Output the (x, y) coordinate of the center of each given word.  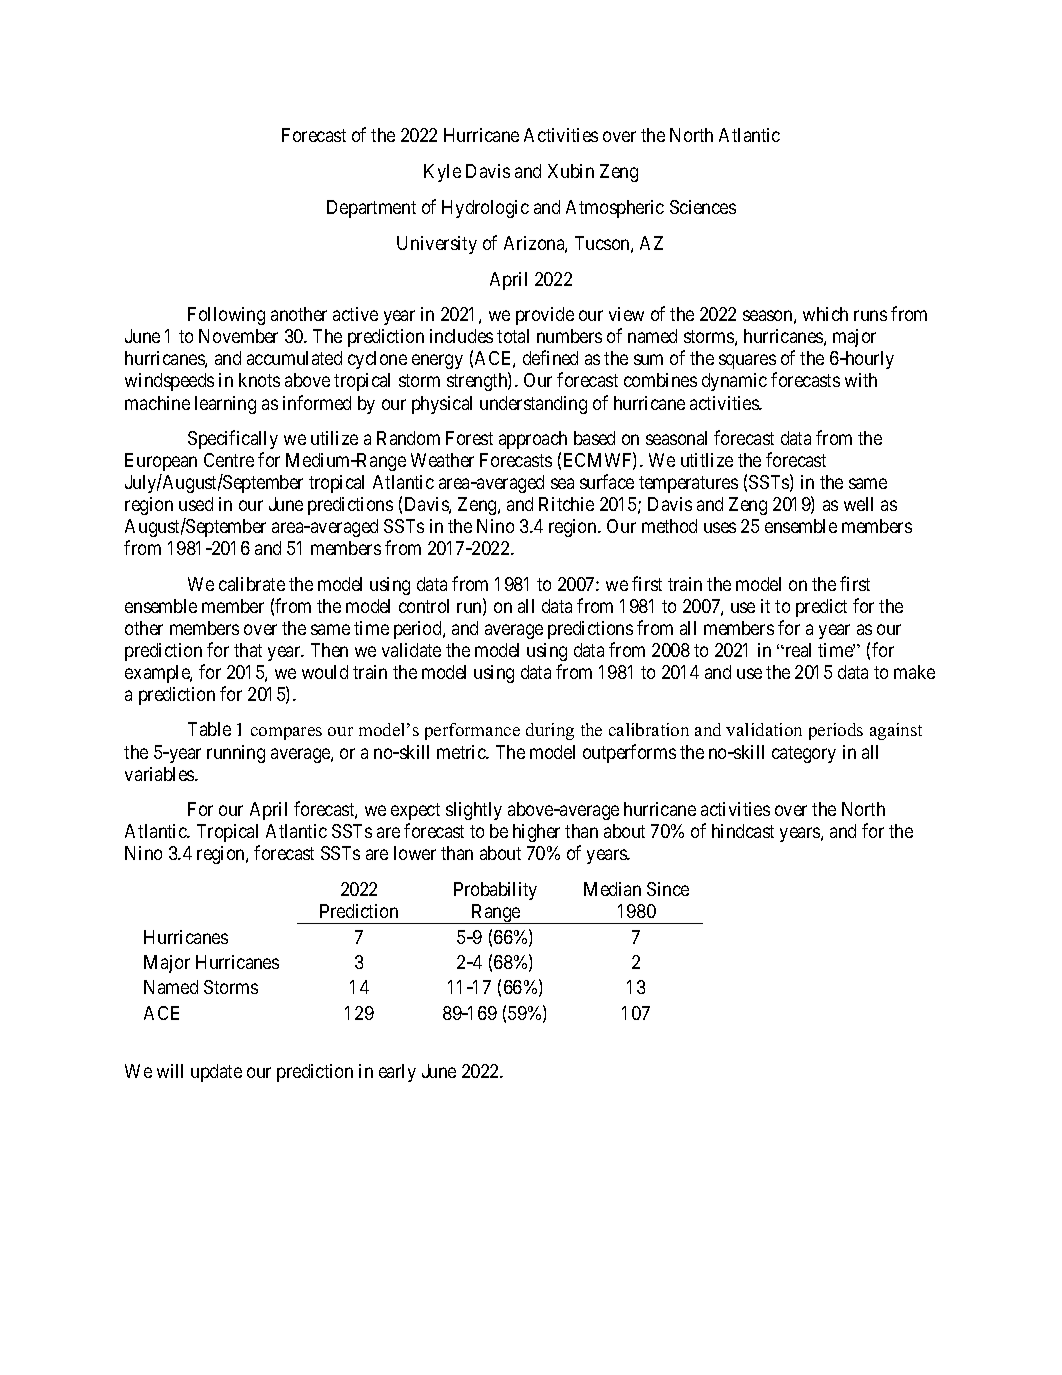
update (216, 1073)
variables (160, 774)
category (804, 754)
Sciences (703, 207)
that (248, 650)
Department (371, 209)
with (861, 380)
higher (536, 833)
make (914, 672)
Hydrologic (485, 209)
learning (225, 405)
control (424, 606)
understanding (533, 405)
